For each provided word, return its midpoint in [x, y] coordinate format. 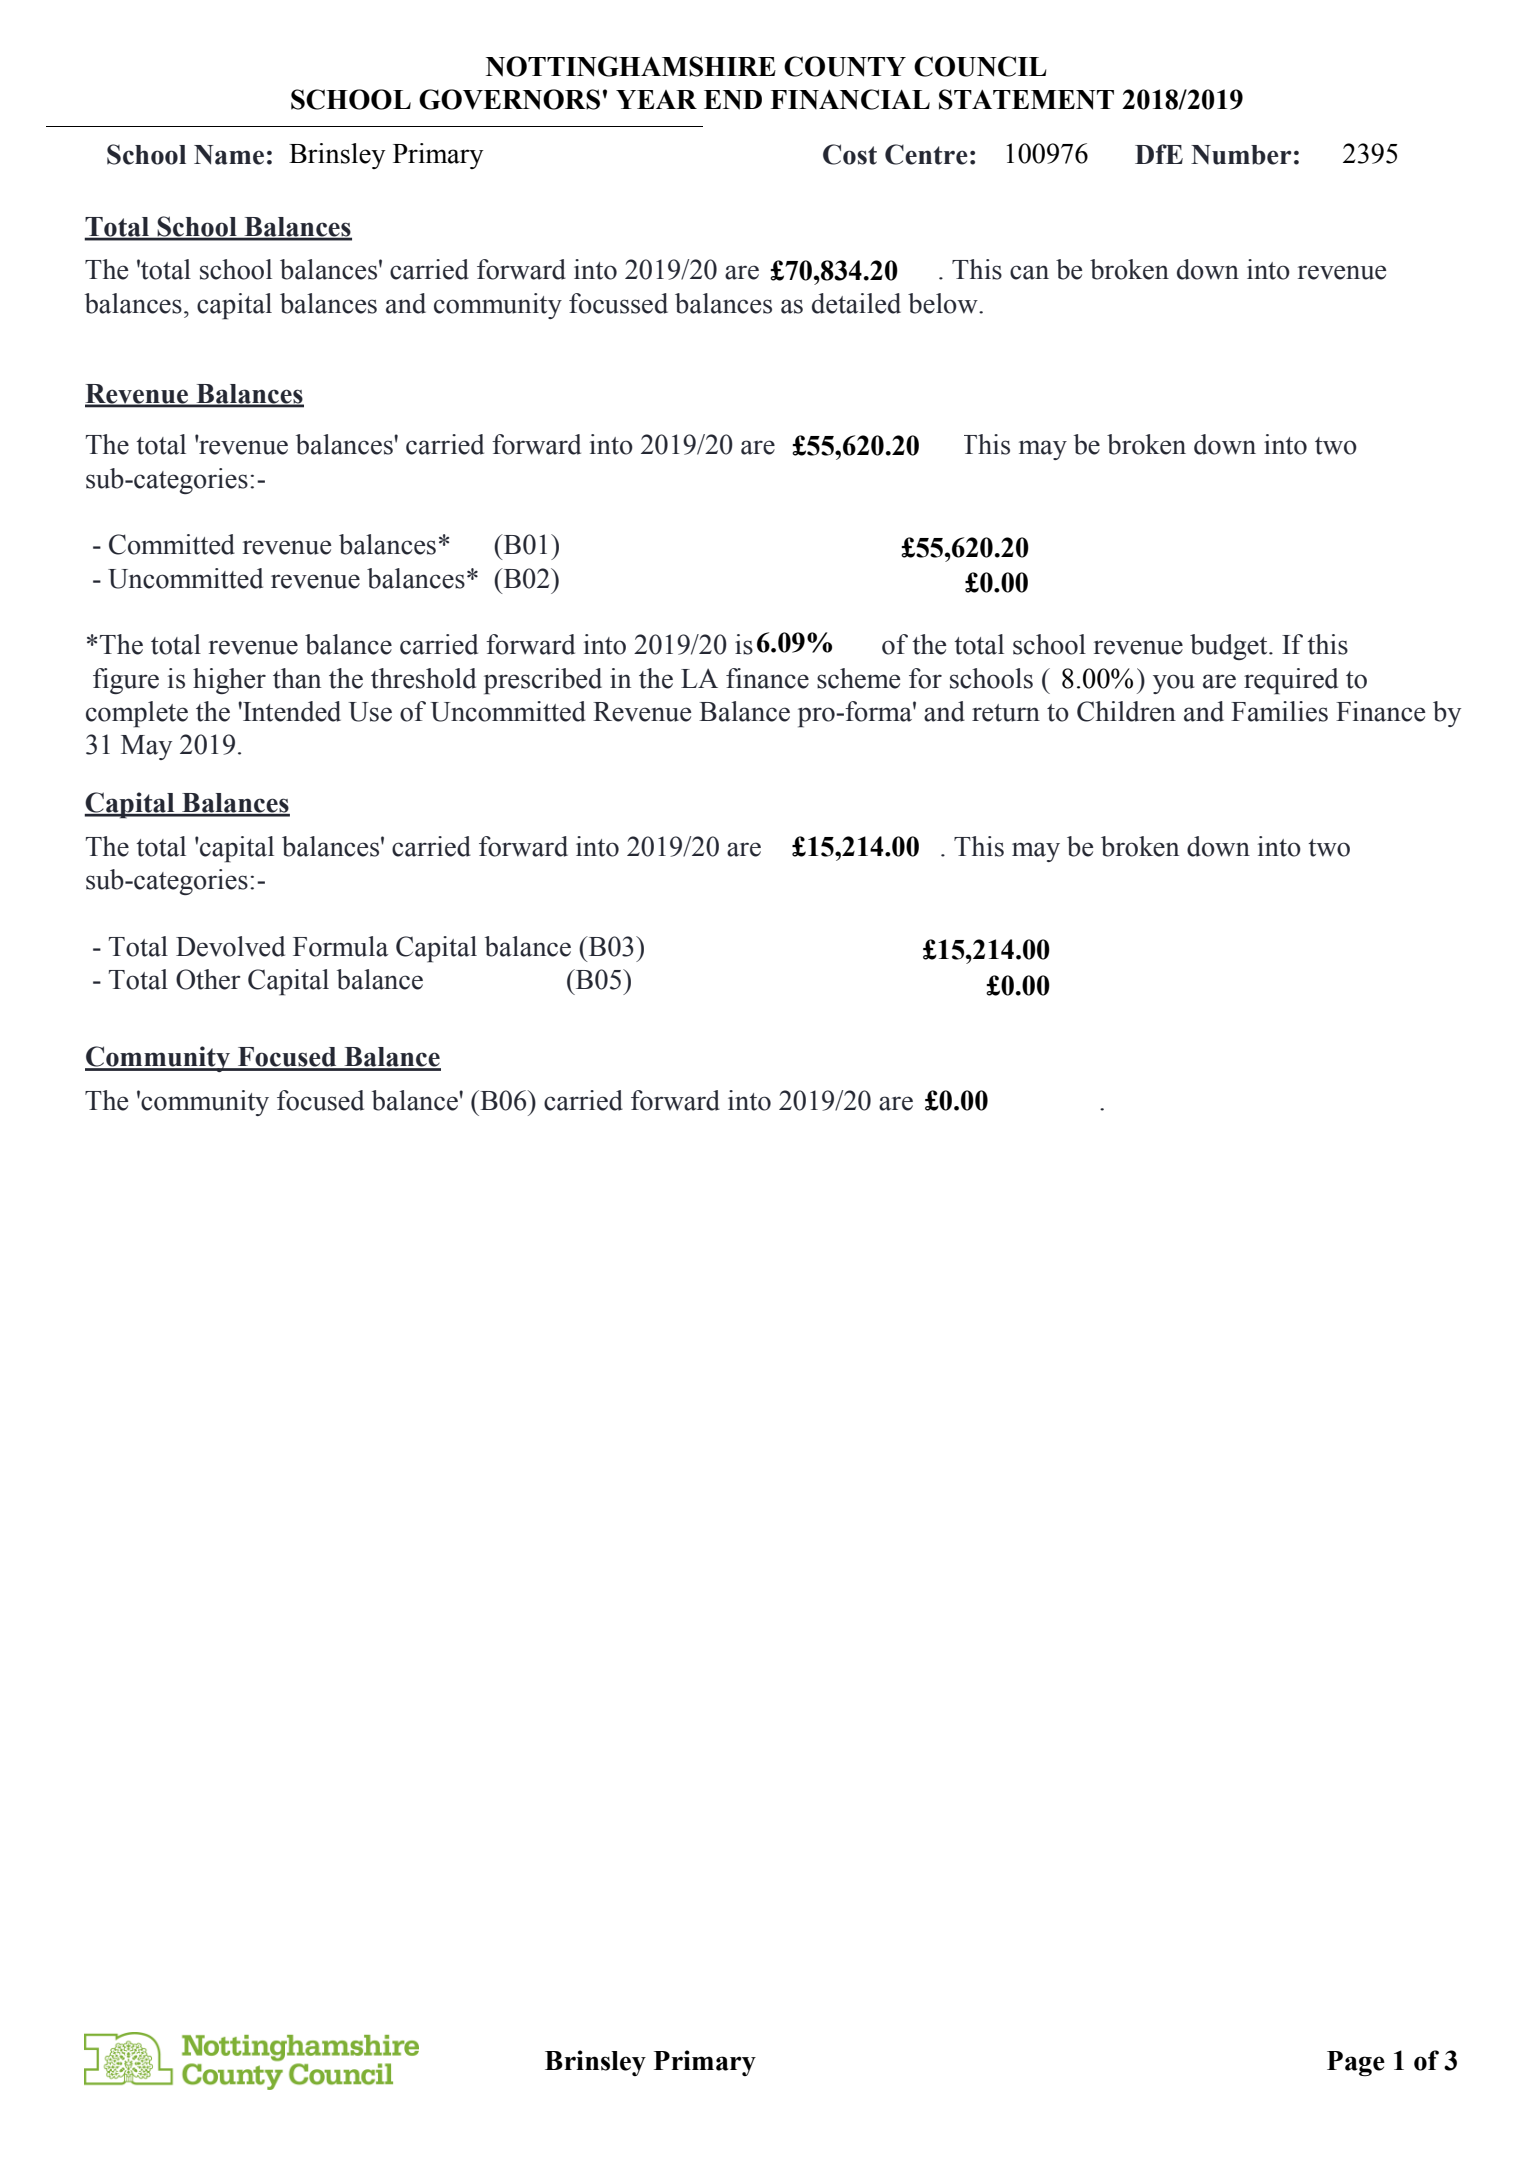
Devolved [230, 946]
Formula [340, 946]
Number [1241, 155]
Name [229, 155]
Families [1279, 711]
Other [208, 979]
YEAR [656, 99]
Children [1126, 711]
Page [1356, 2063]
